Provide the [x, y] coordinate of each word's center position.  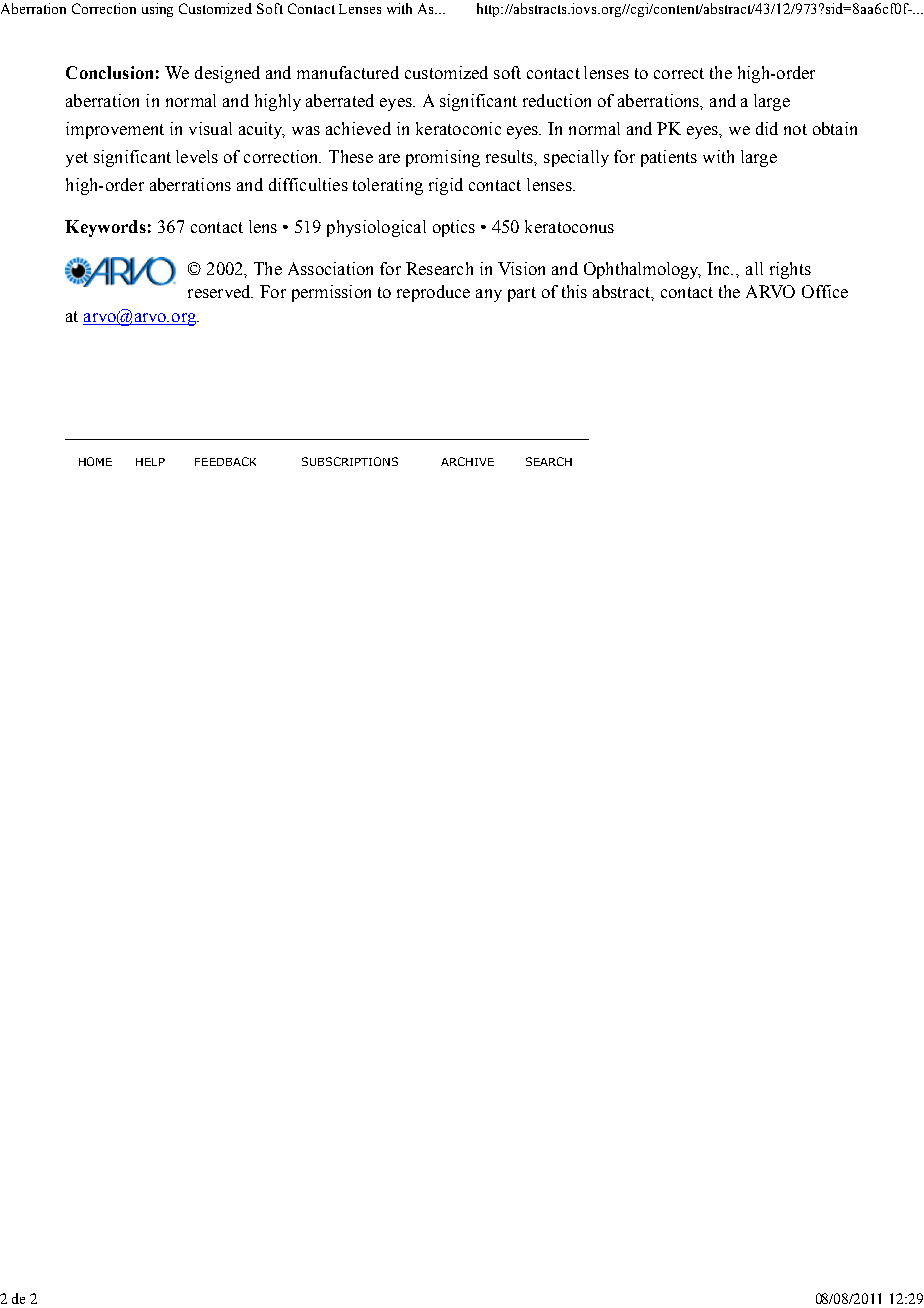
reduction [557, 100]
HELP [150, 462]
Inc [720, 268]
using [157, 10]
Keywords [105, 228]
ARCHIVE [467, 461]
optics [454, 228]
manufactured [348, 72]
